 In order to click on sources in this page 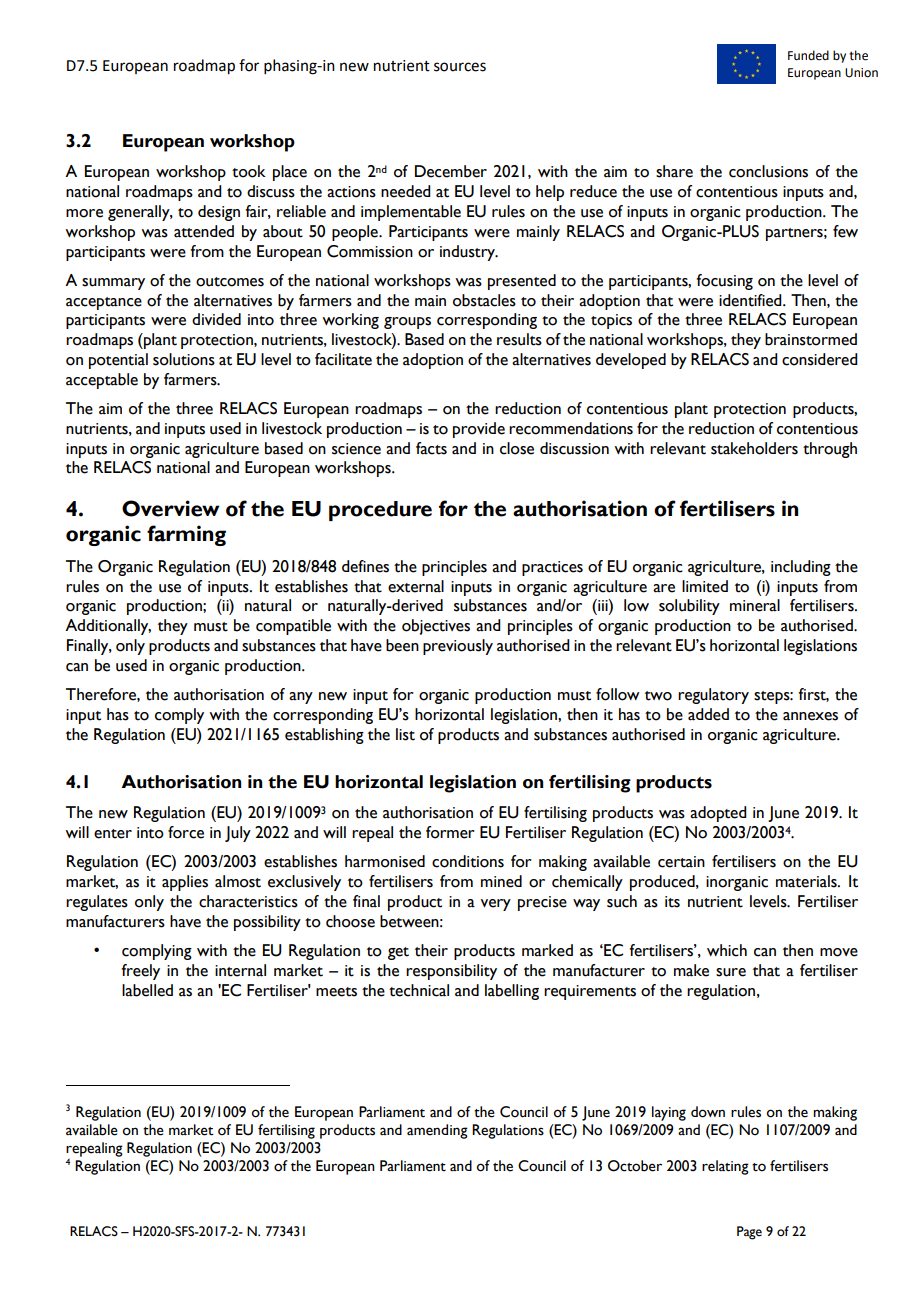, I will do `click(460, 67)`.
